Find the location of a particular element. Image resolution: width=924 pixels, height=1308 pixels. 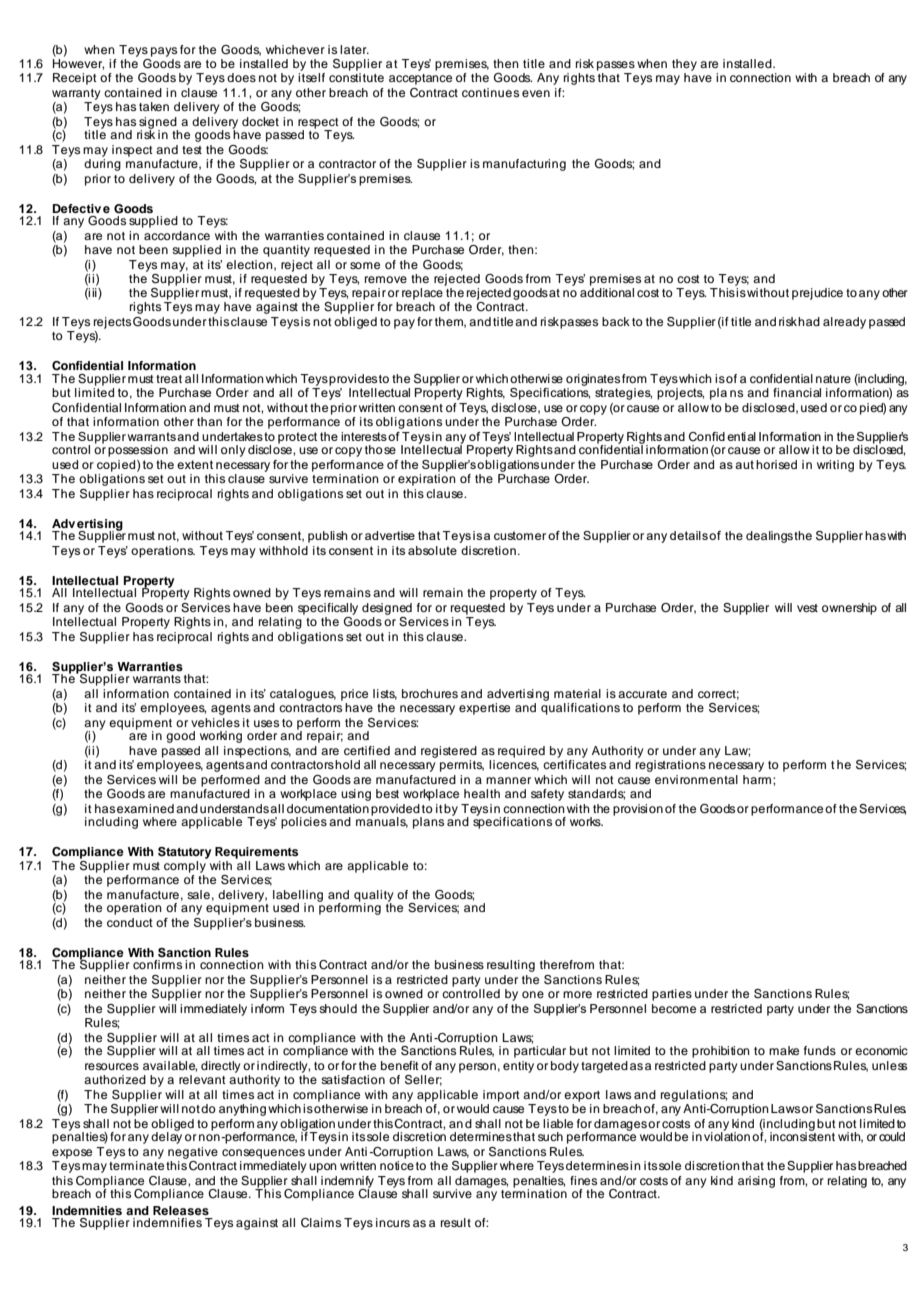

health is located at coordinates (482, 793).
